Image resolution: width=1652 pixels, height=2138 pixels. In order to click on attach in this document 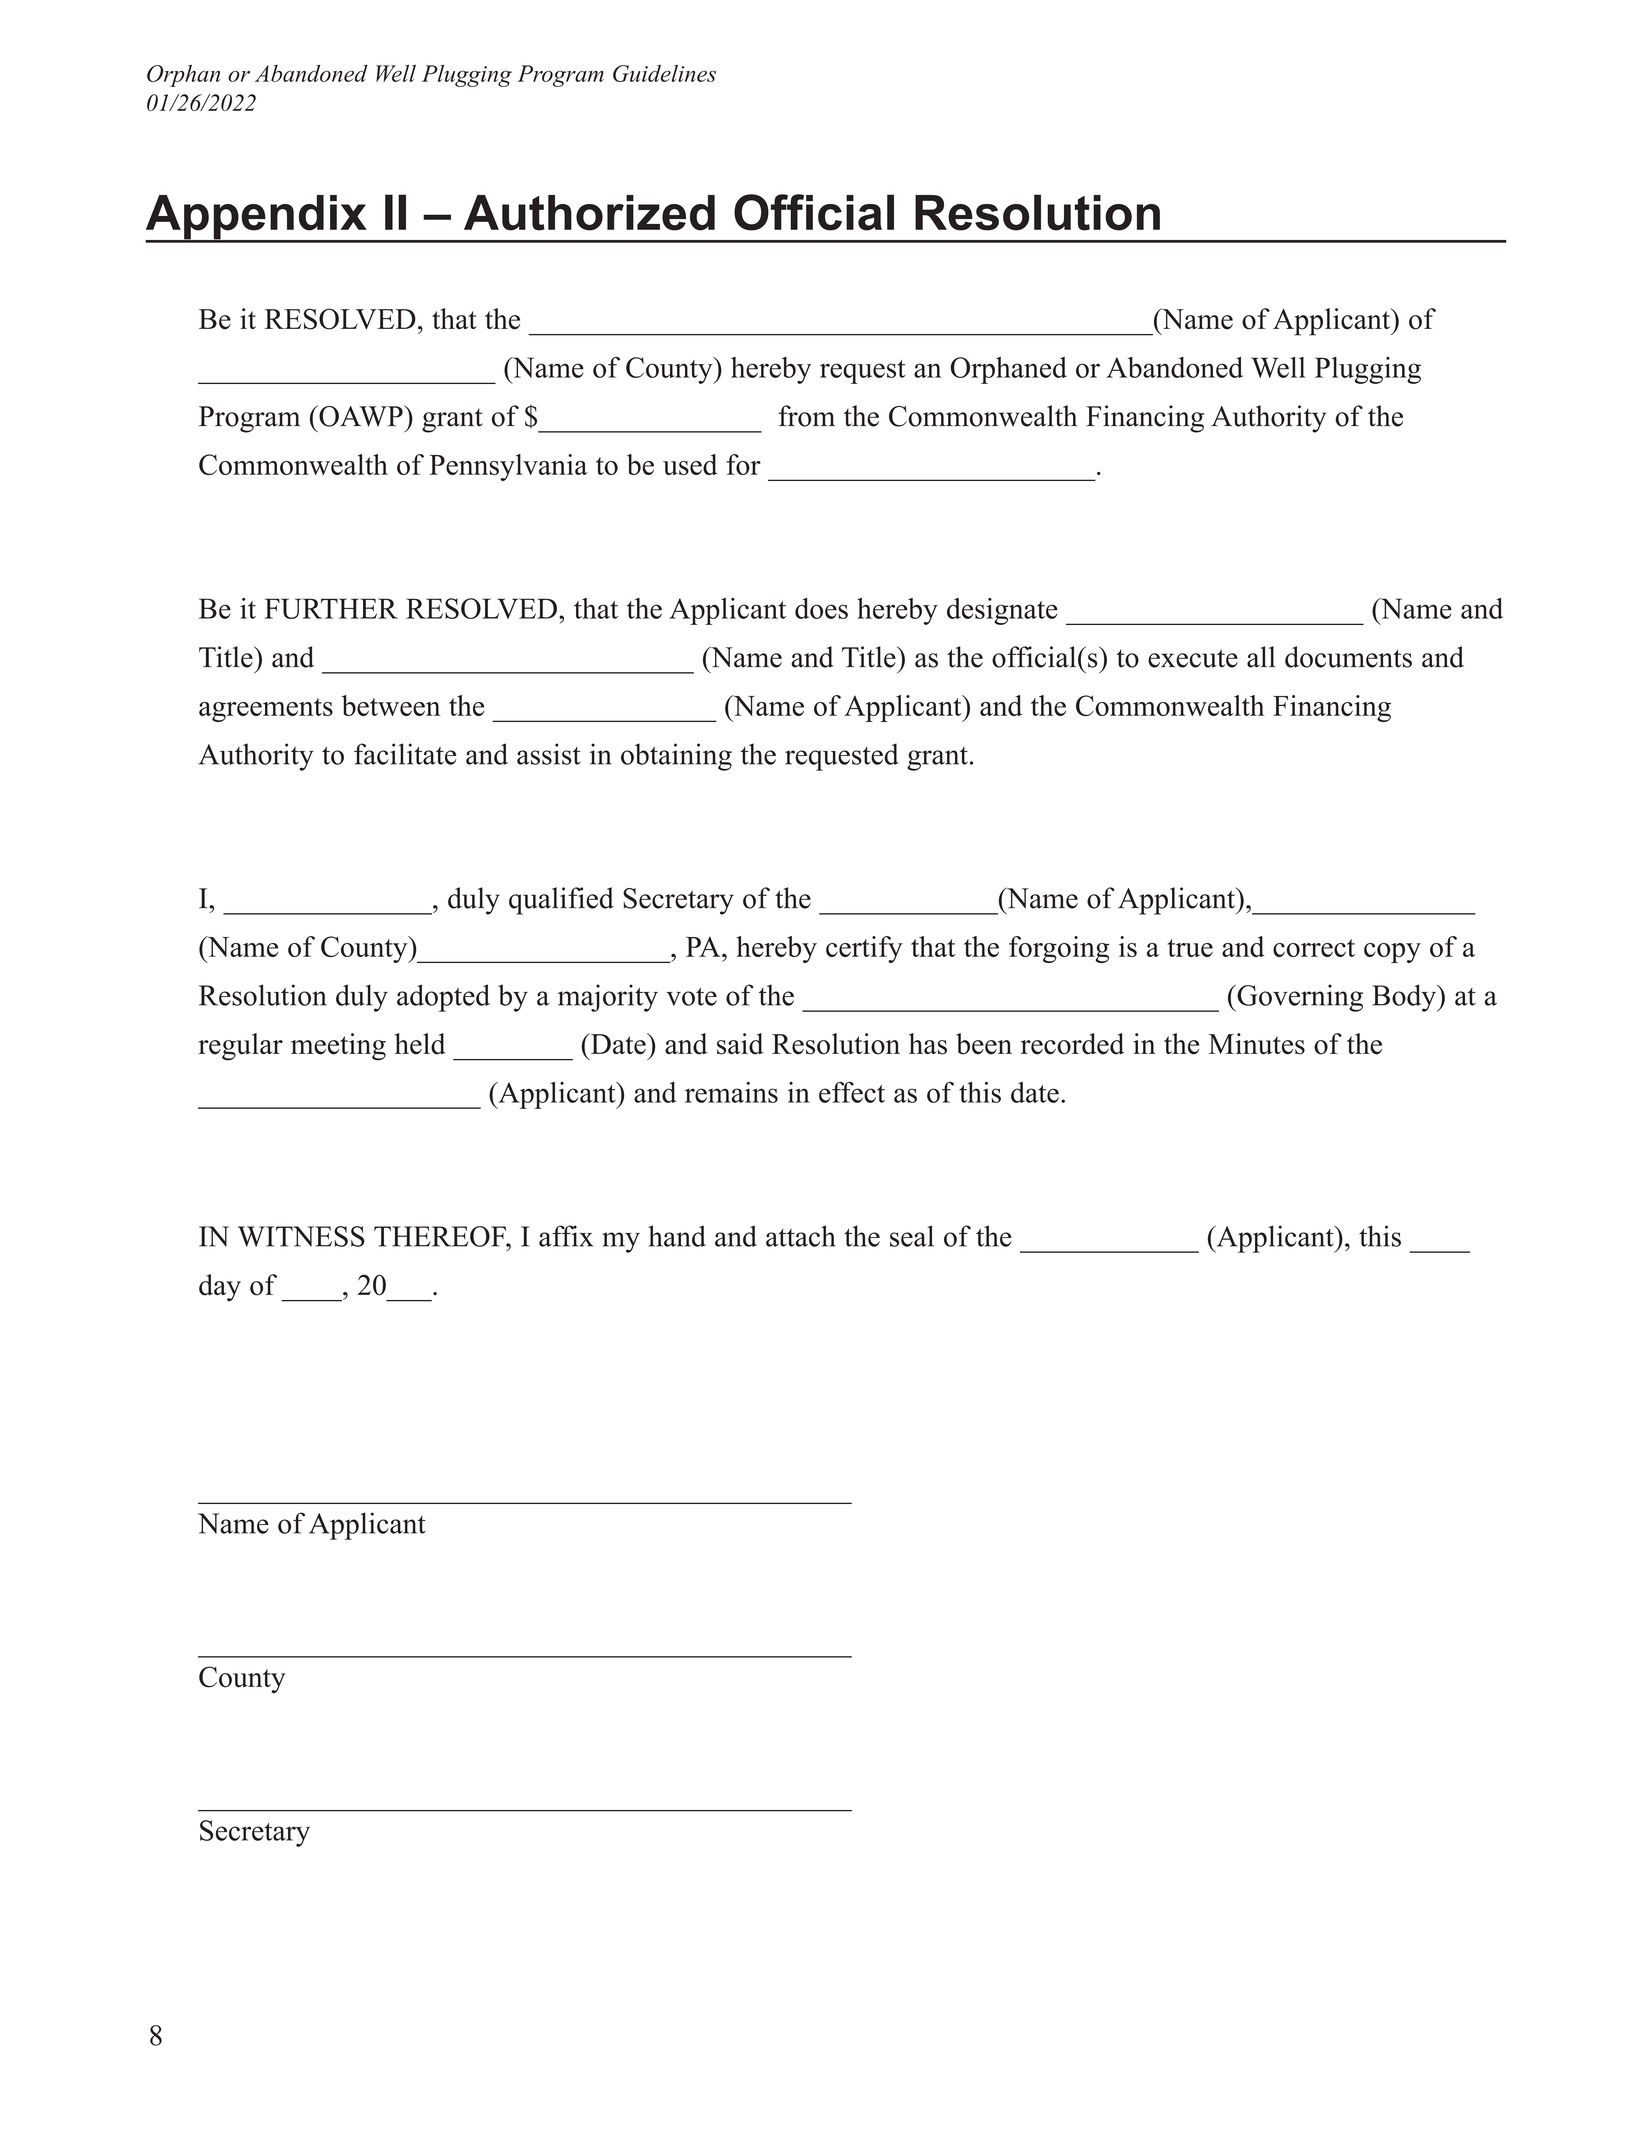, I will do `click(801, 1236)`.
